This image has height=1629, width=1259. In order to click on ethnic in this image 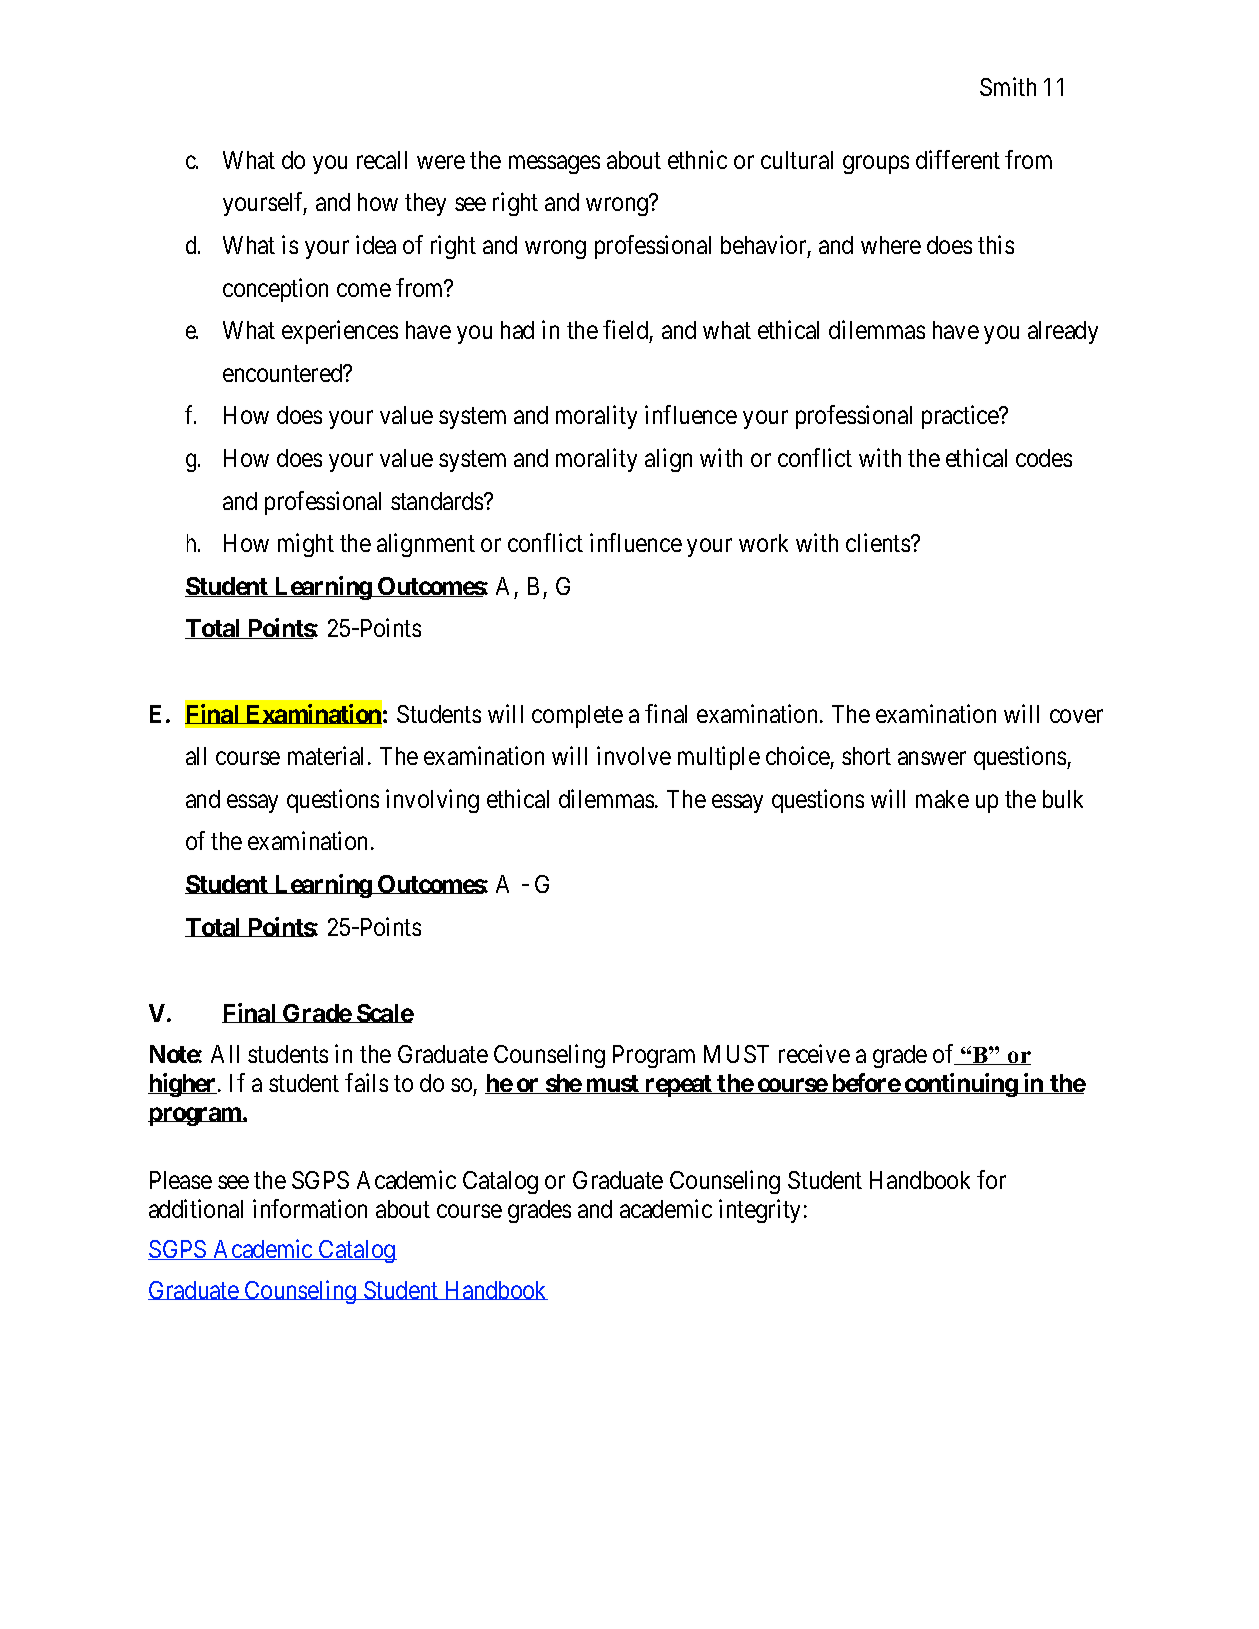, I will do `click(697, 159)`.
